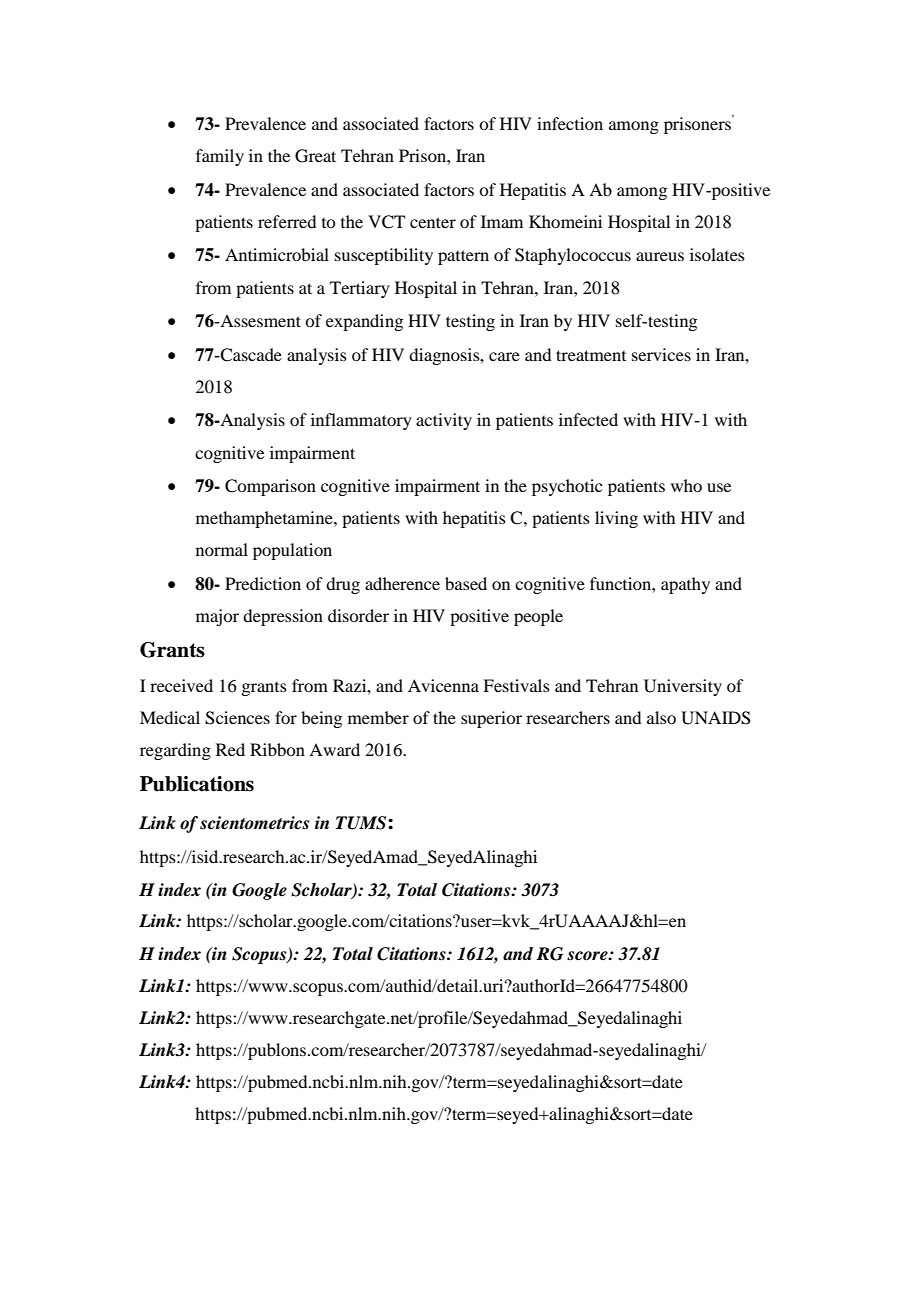 The image size is (924, 1308). I want to click on who, so click(686, 485).
